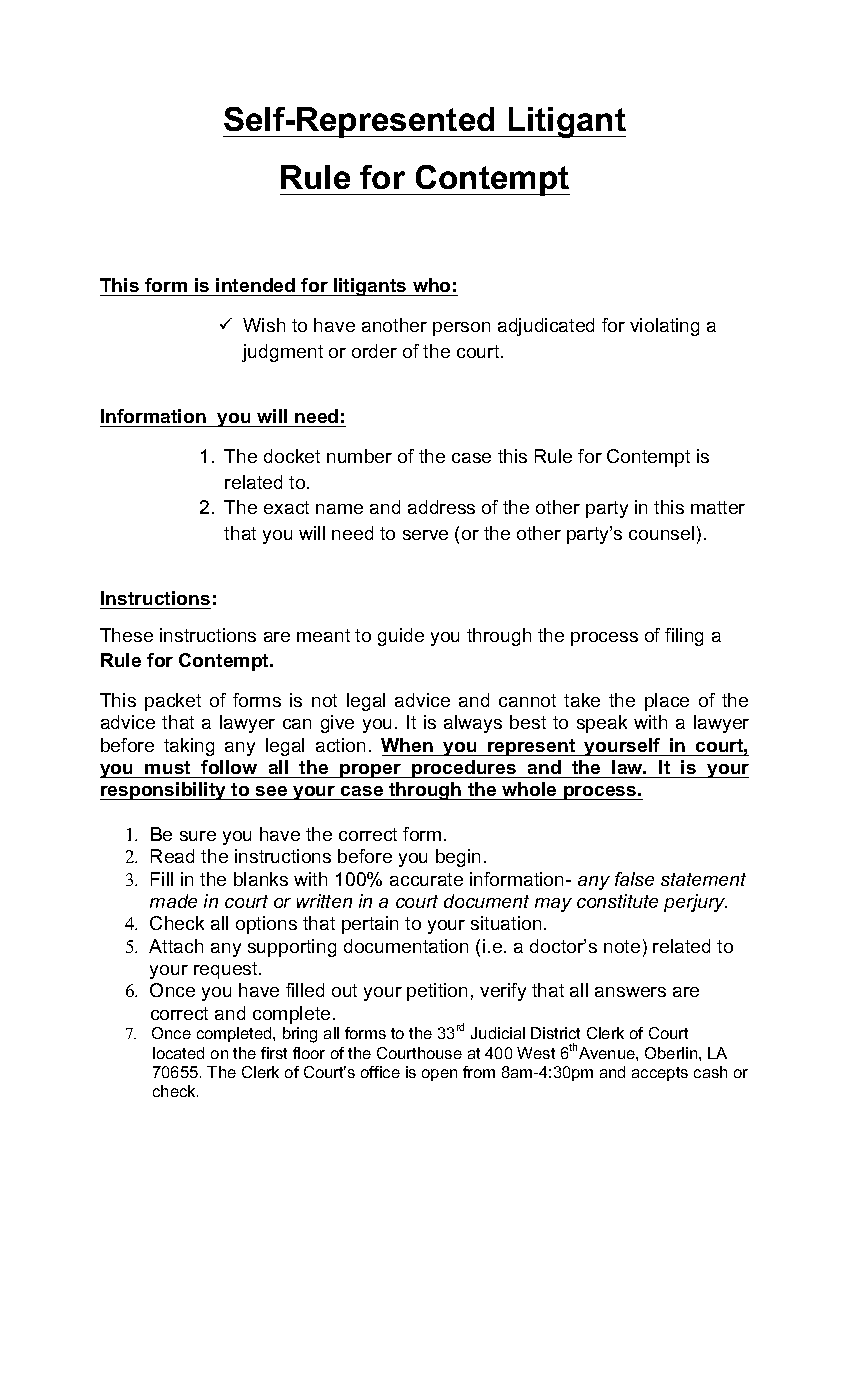 The height and width of the document is (1400, 849). Describe the element at coordinates (439, 1075) in the document. I see `open` at that location.
